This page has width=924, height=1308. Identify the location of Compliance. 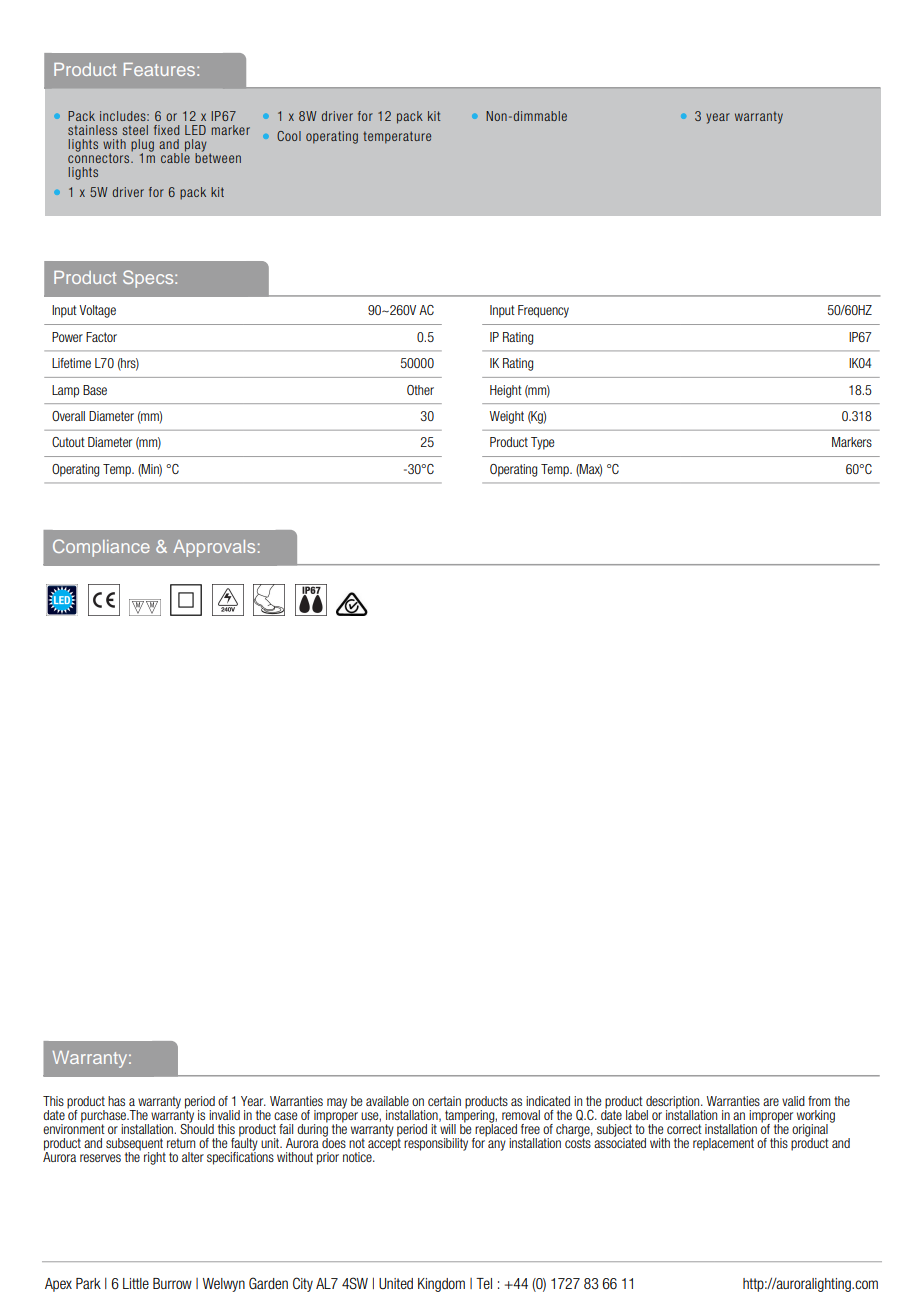
(101, 548).
